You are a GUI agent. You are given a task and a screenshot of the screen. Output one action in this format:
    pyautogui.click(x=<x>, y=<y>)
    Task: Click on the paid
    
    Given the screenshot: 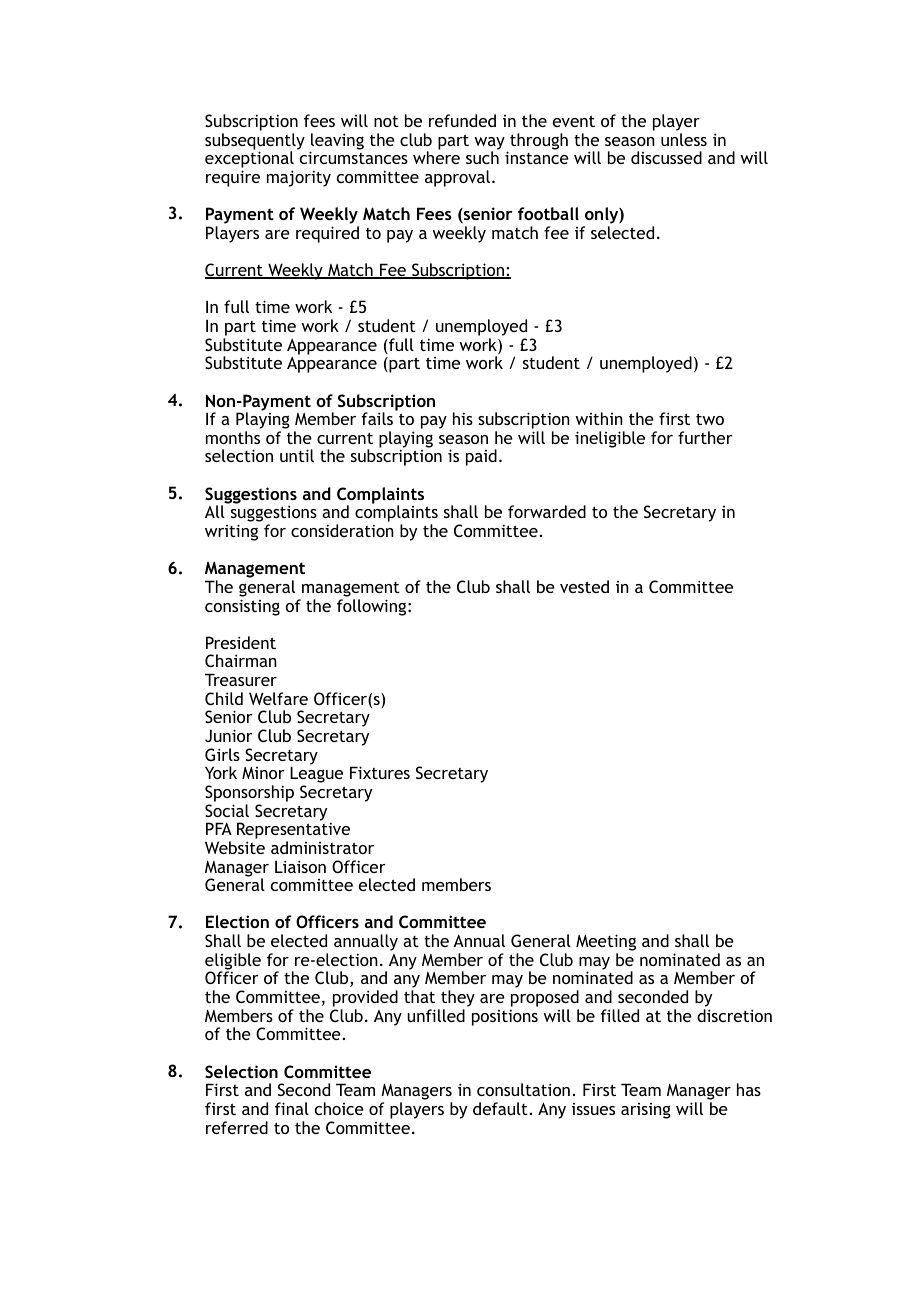 What is the action you would take?
    pyautogui.click(x=481, y=457)
